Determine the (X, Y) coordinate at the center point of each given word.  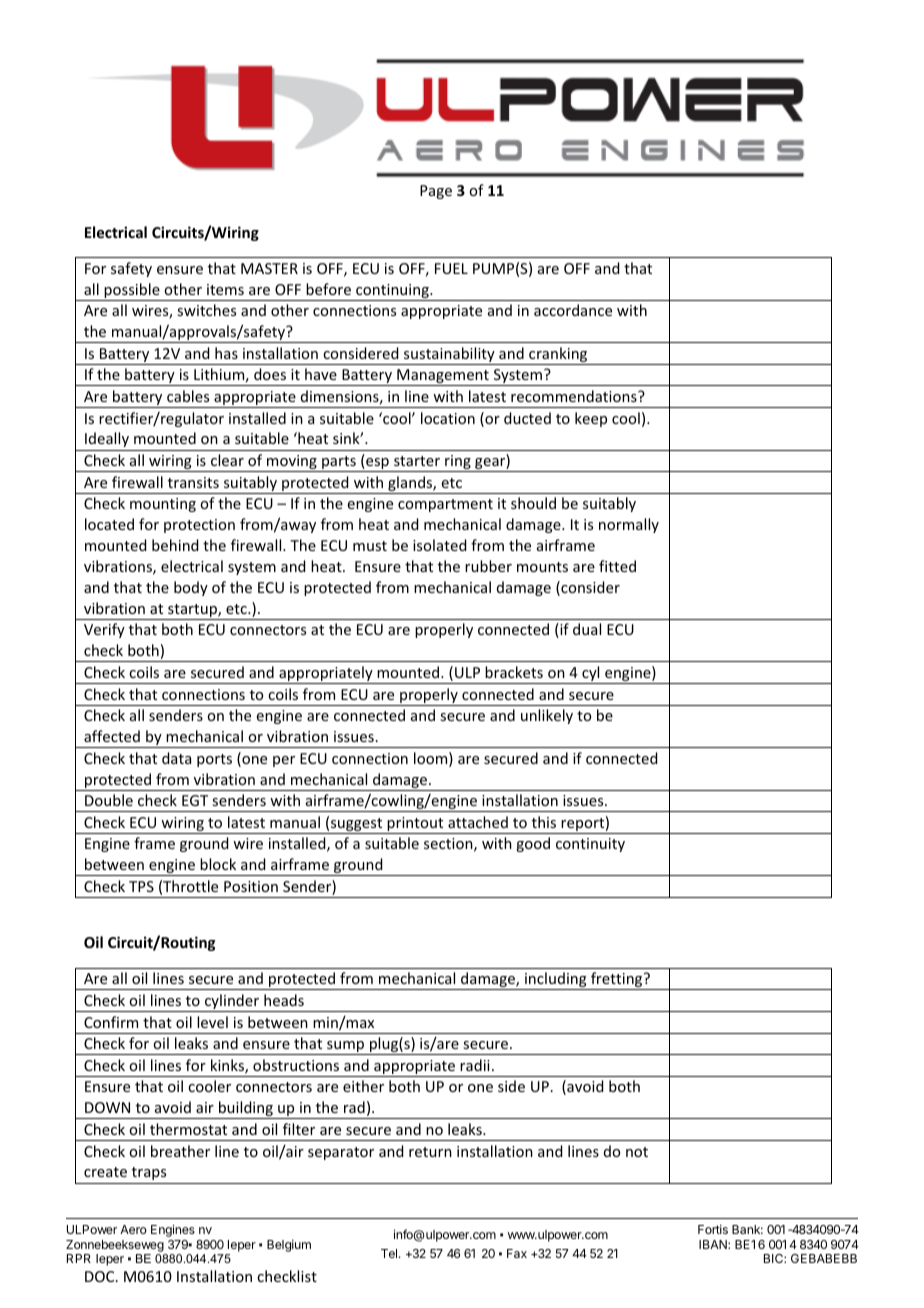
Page (436, 192)
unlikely (547, 716)
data (176, 758)
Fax (517, 1253)
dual (587, 629)
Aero (133, 1229)
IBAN (714, 1244)
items (225, 289)
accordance (573, 310)
